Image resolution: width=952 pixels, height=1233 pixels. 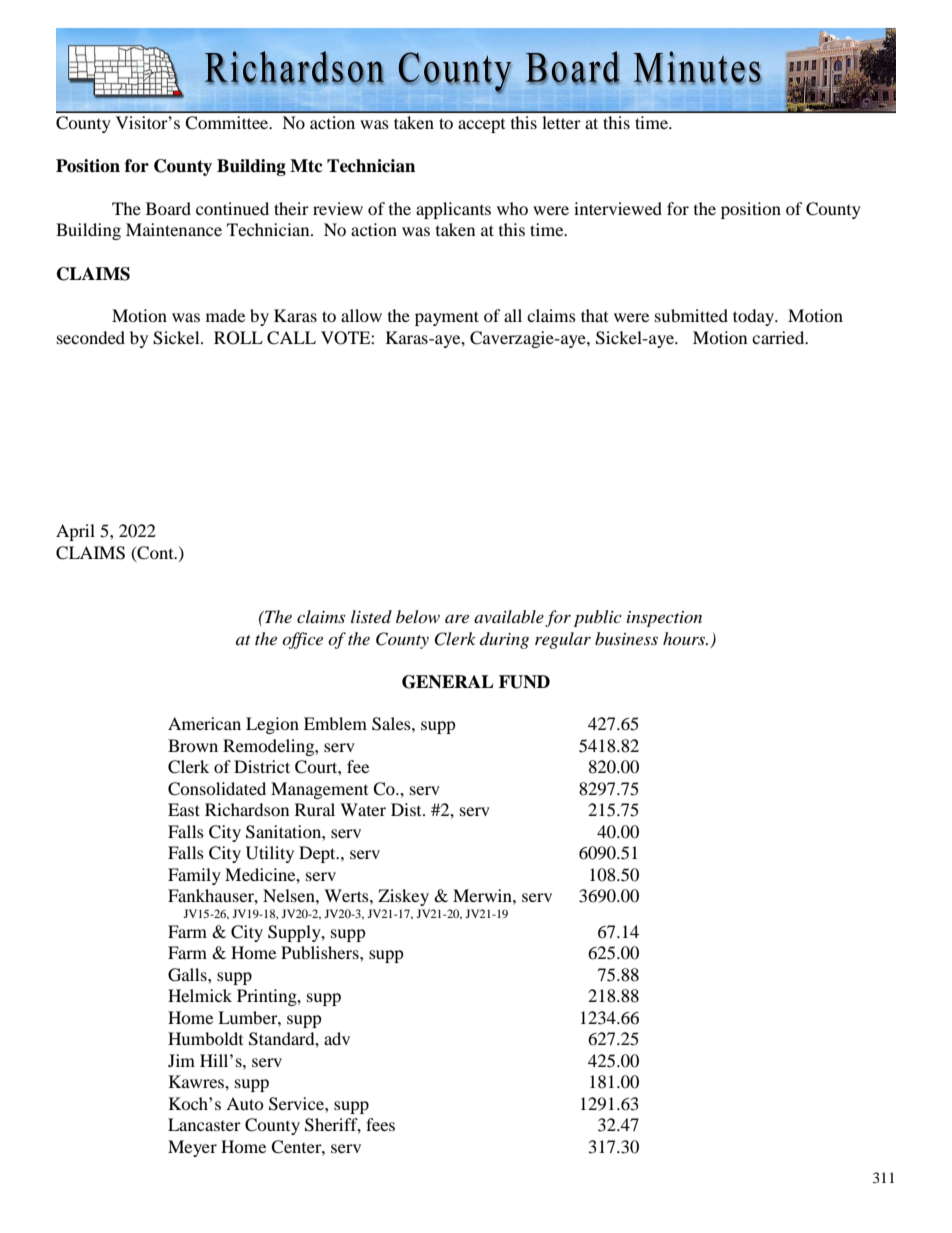 What do you see at coordinates (380, 1124) in the document?
I see `fees` at bounding box center [380, 1124].
